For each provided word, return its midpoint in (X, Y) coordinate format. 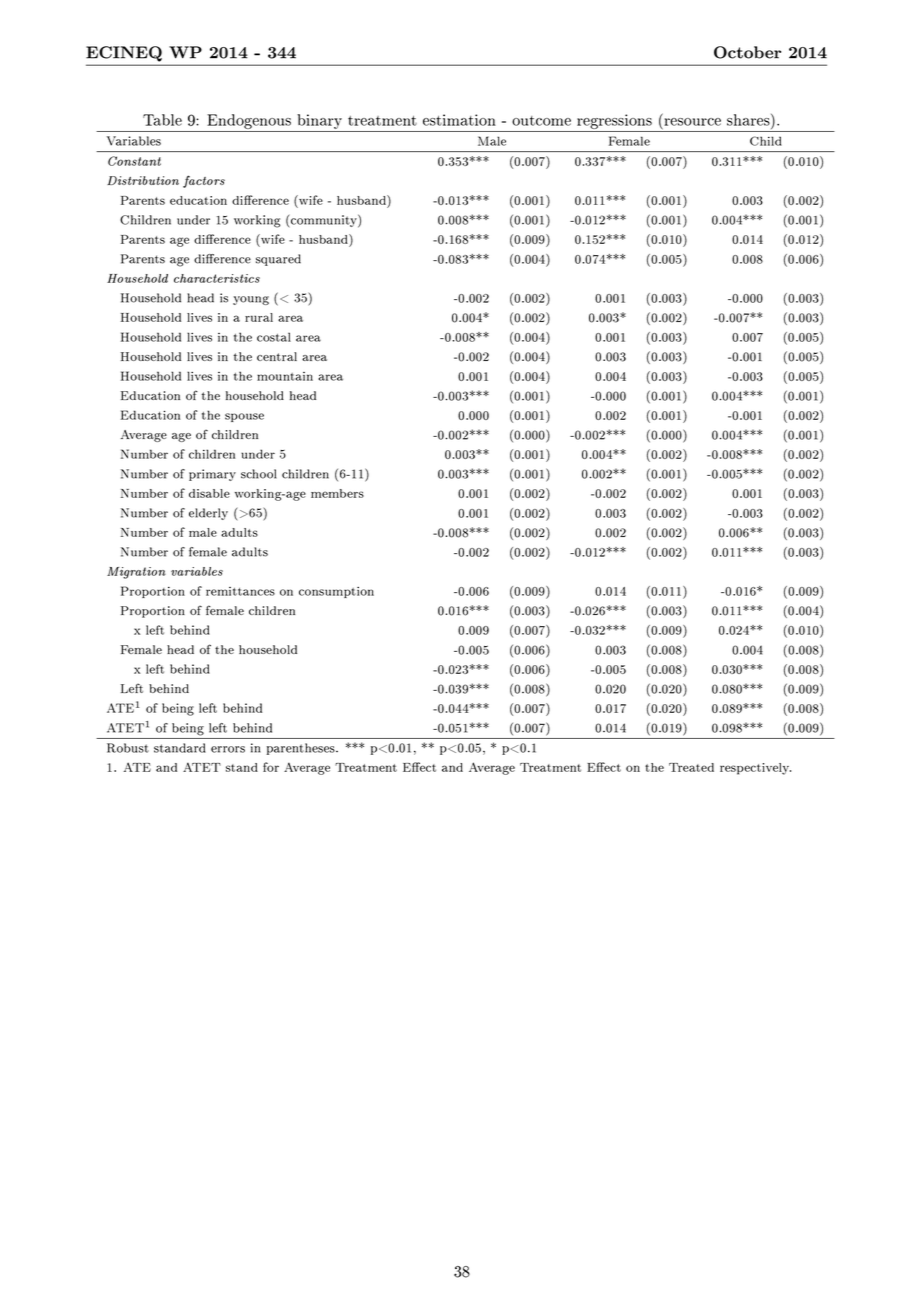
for (271, 767)
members (337, 493)
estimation (459, 120)
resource (692, 122)
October (747, 52)
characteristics (217, 278)
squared (278, 260)
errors (228, 749)
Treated (691, 767)
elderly (208, 514)
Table (162, 120)
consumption (336, 592)
